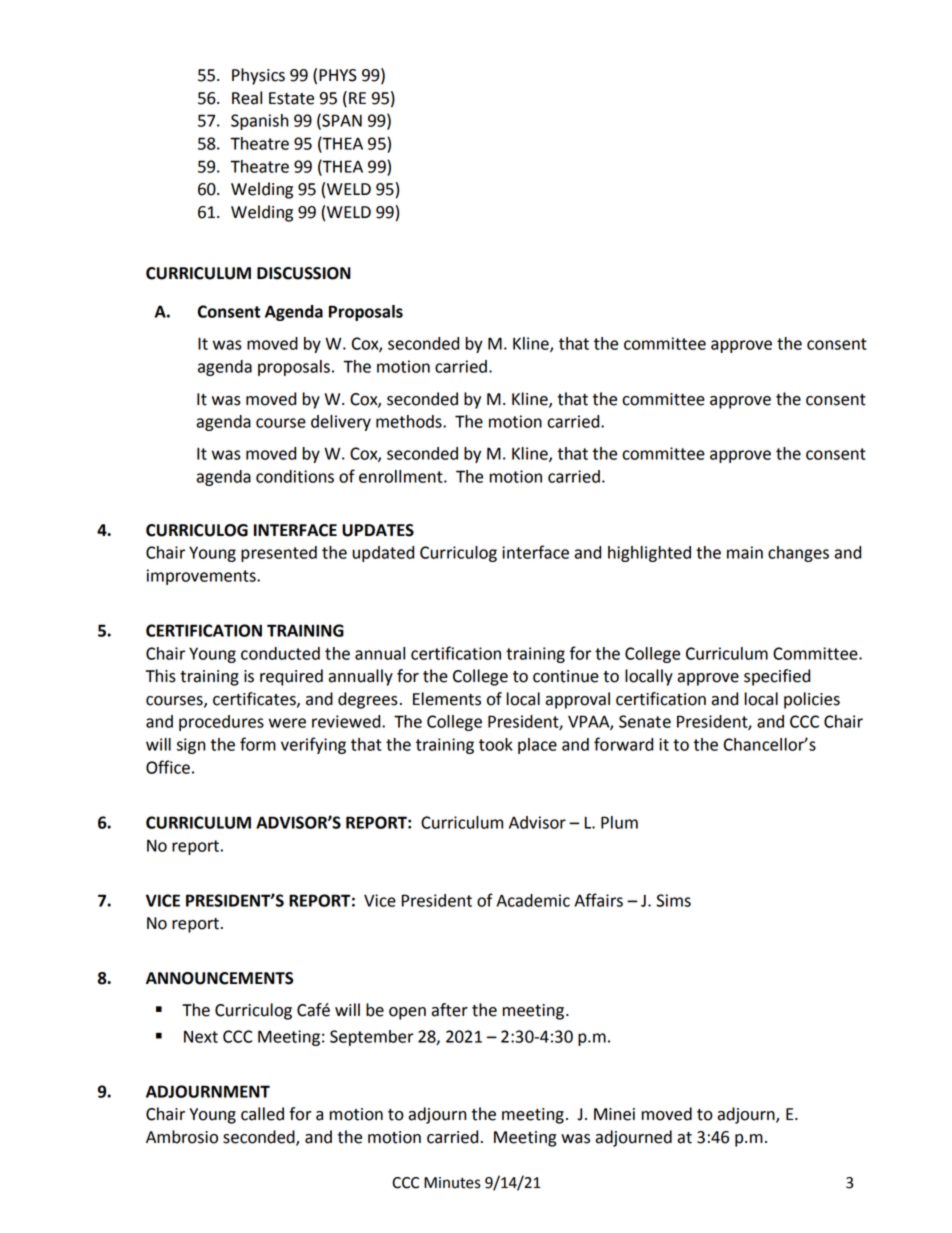  Describe the element at coordinates (410, 421) in the screenshot. I see `methods` at that location.
